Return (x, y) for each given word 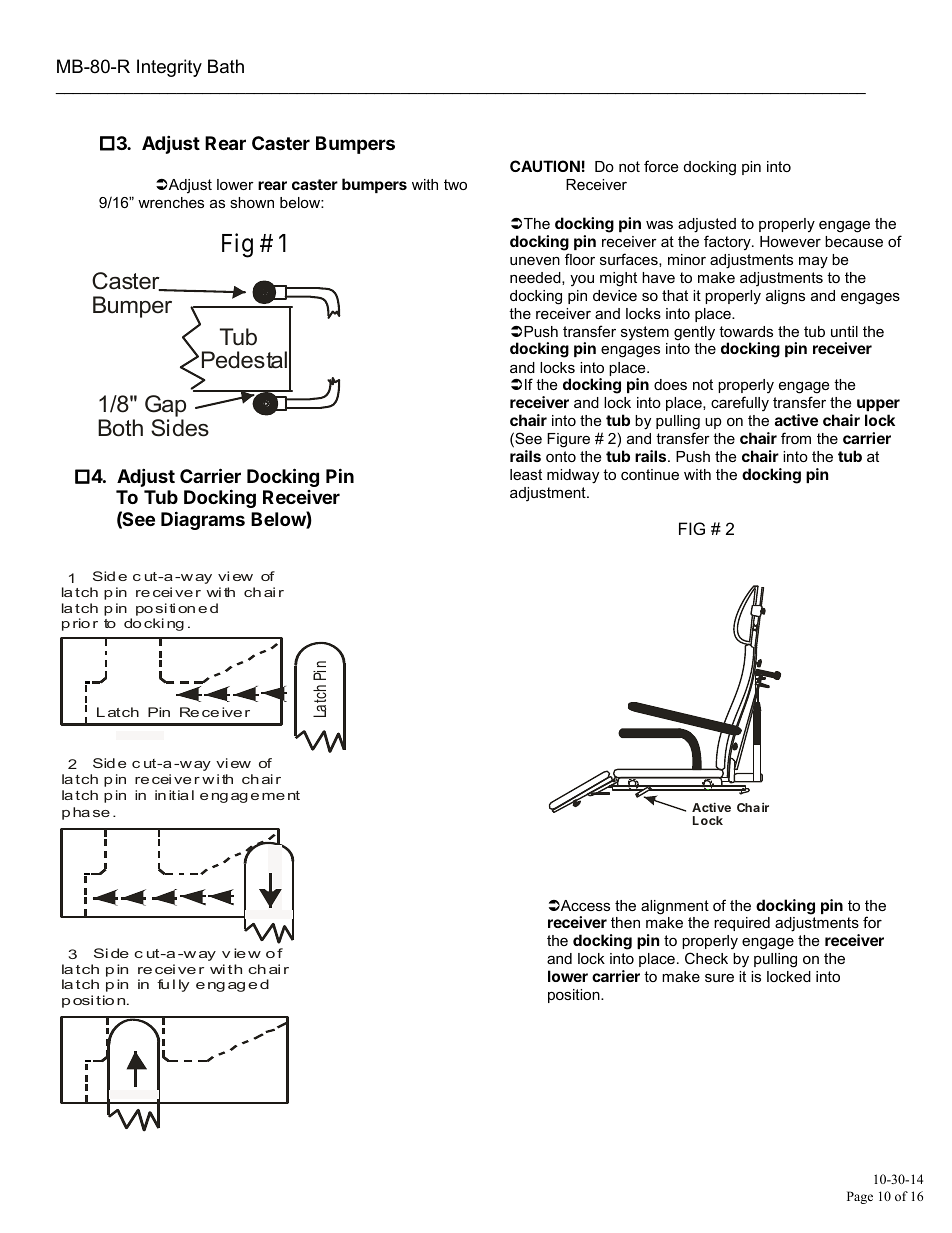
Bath (226, 66)
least (526, 474)
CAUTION (545, 166)
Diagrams (203, 520)
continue (650, 474)
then (625, 922)
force (661, 166)
